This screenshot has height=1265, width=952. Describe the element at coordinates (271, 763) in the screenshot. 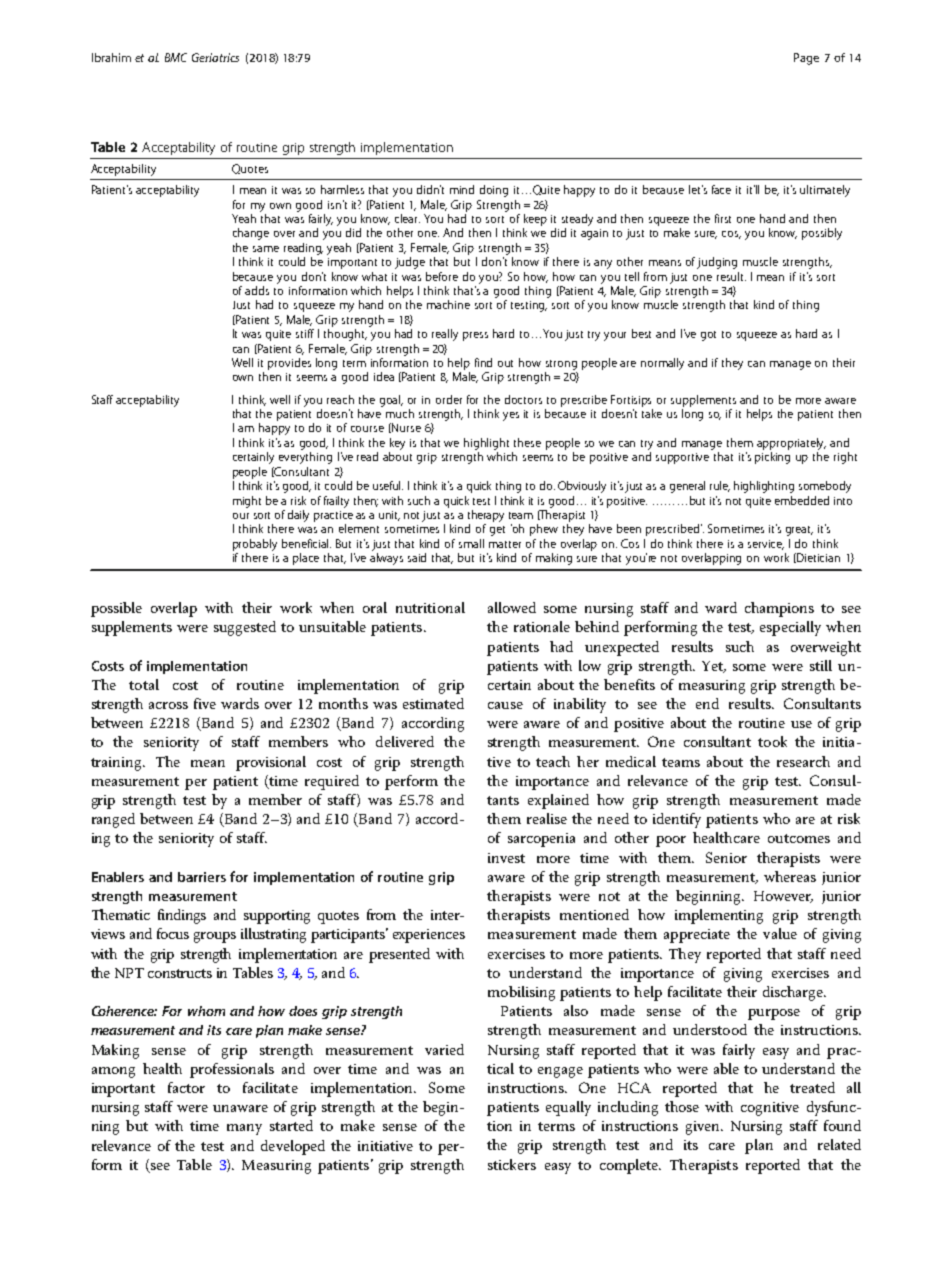

I see `provisional` at that location.
